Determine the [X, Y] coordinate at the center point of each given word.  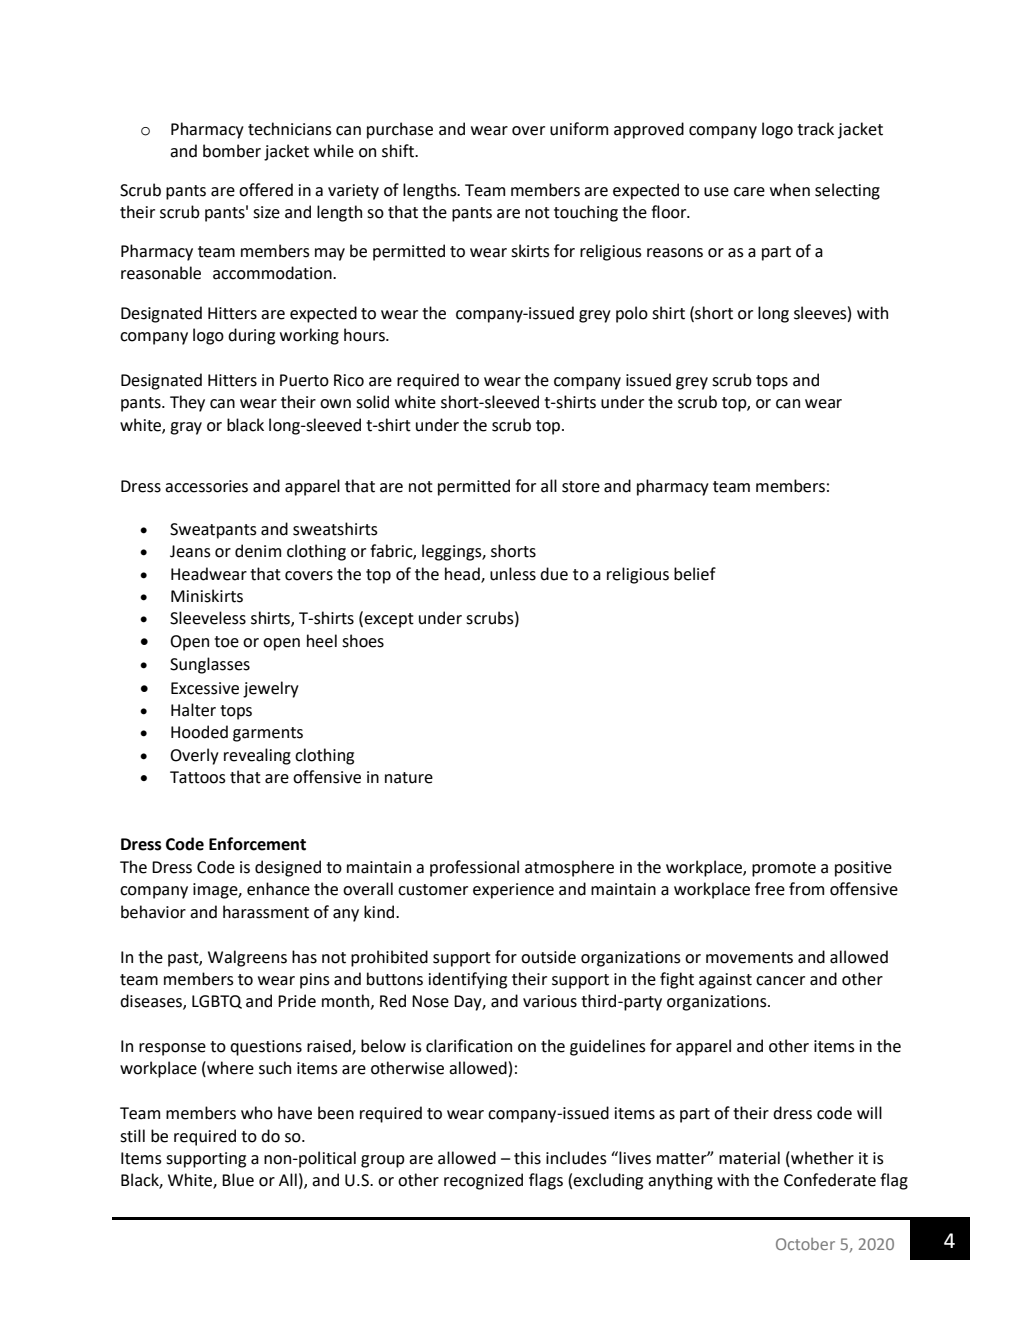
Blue [238, 1180]
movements [749, 958]
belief [695, 574]
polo [632, 314]
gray [186, 428]
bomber [232, 151]
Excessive [205, 688]
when [790, 190]
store [581, 487]
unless [513, 574]
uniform [579, 129]
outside [548, 957]
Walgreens [247, 958]
